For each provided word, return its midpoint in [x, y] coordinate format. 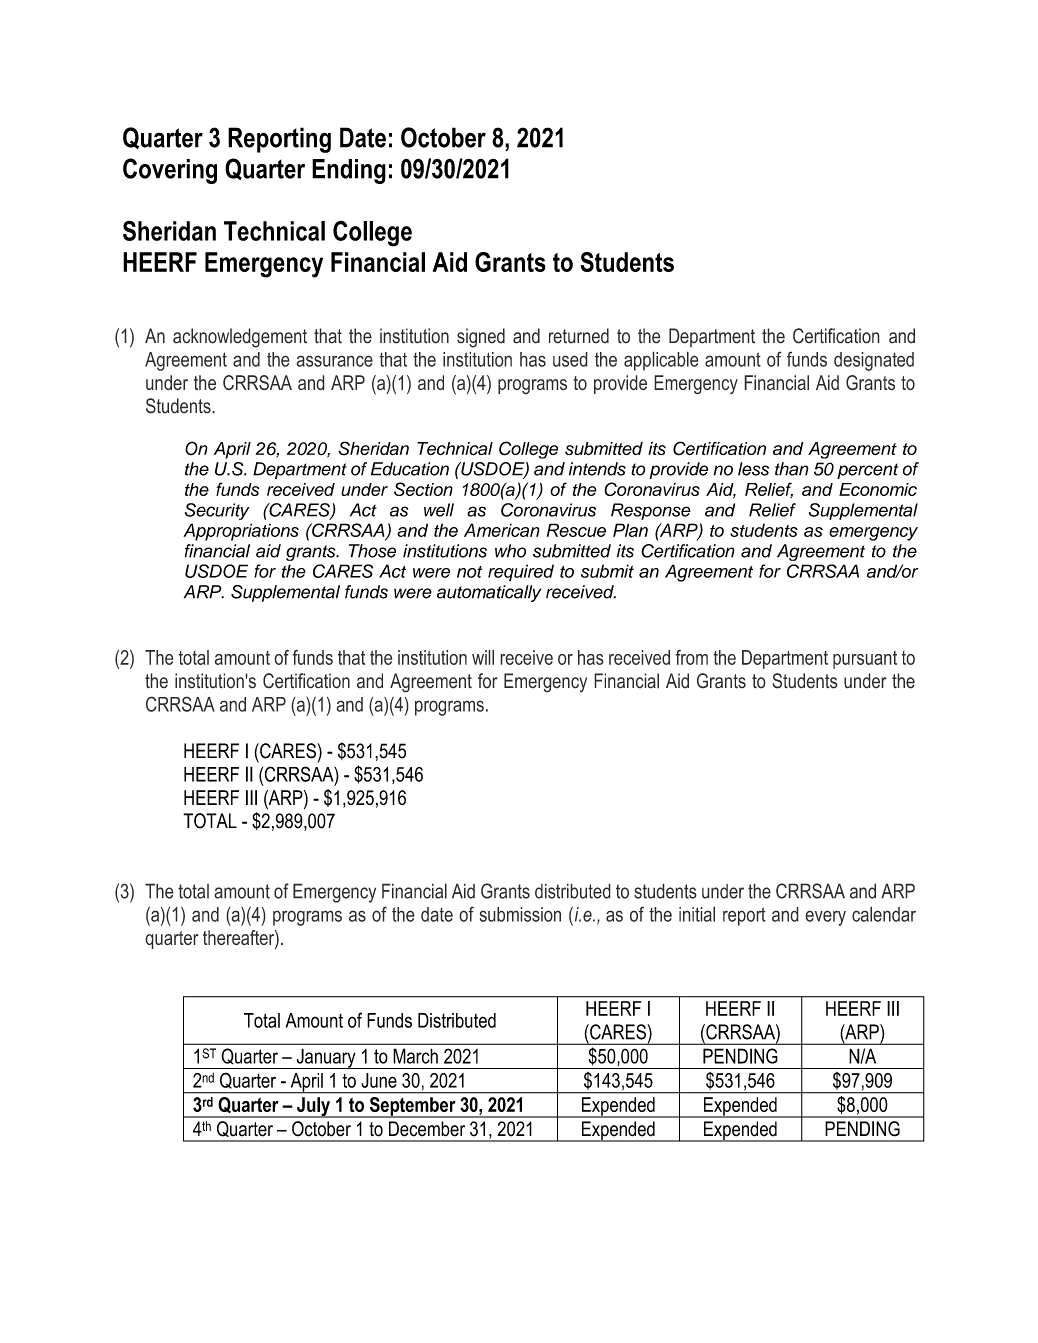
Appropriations [241, 532]
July [313, 1107]
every [825, 918]
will [483, 657]
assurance [334, 361]
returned [579, 336]
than [792, 469]
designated [874, 361]
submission [520, 914]
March [415, 1056]
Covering [170, 171]
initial [697, 914]
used [570, 359]
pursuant [865, 660]
